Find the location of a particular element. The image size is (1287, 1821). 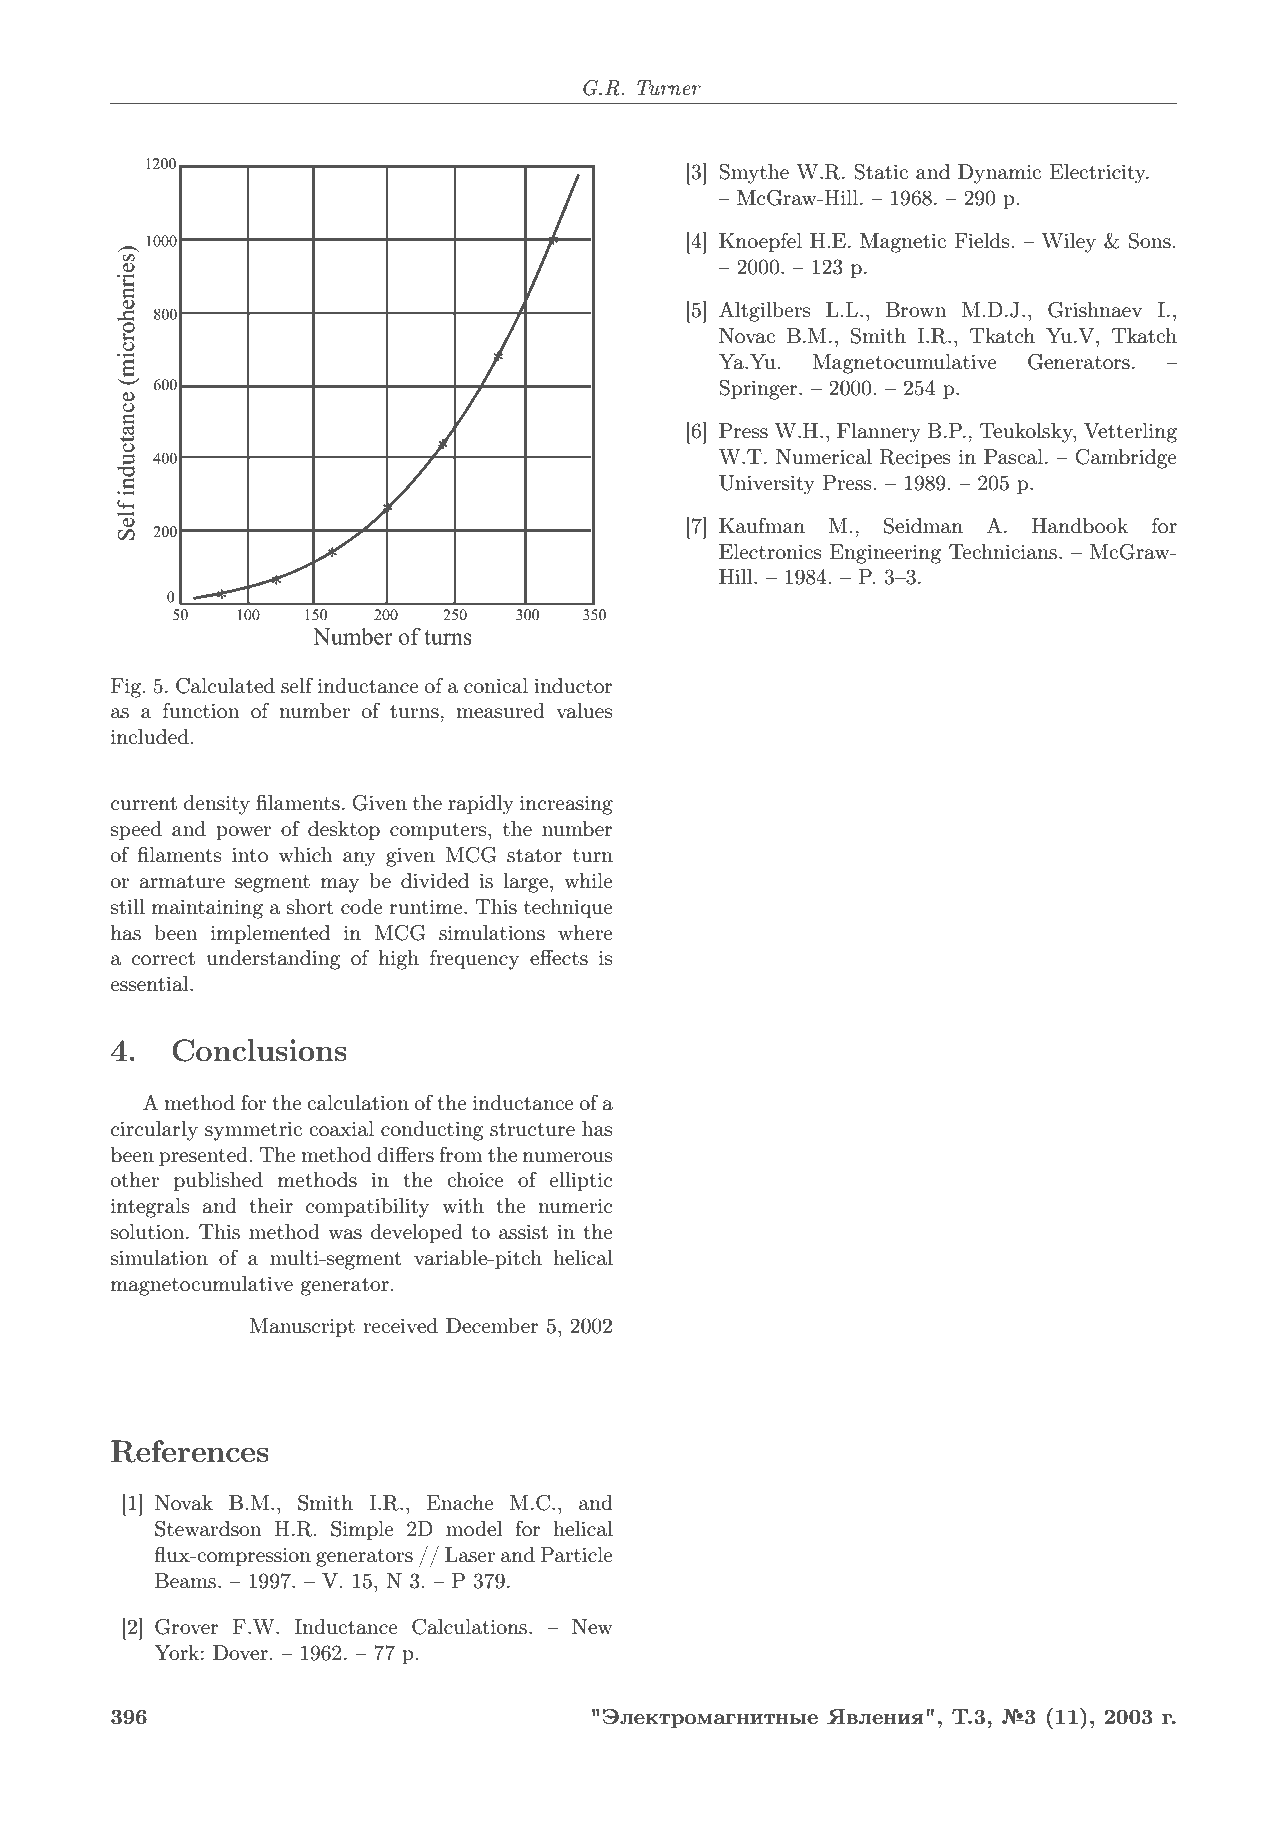

Static is located at coordinates (881, 172).
